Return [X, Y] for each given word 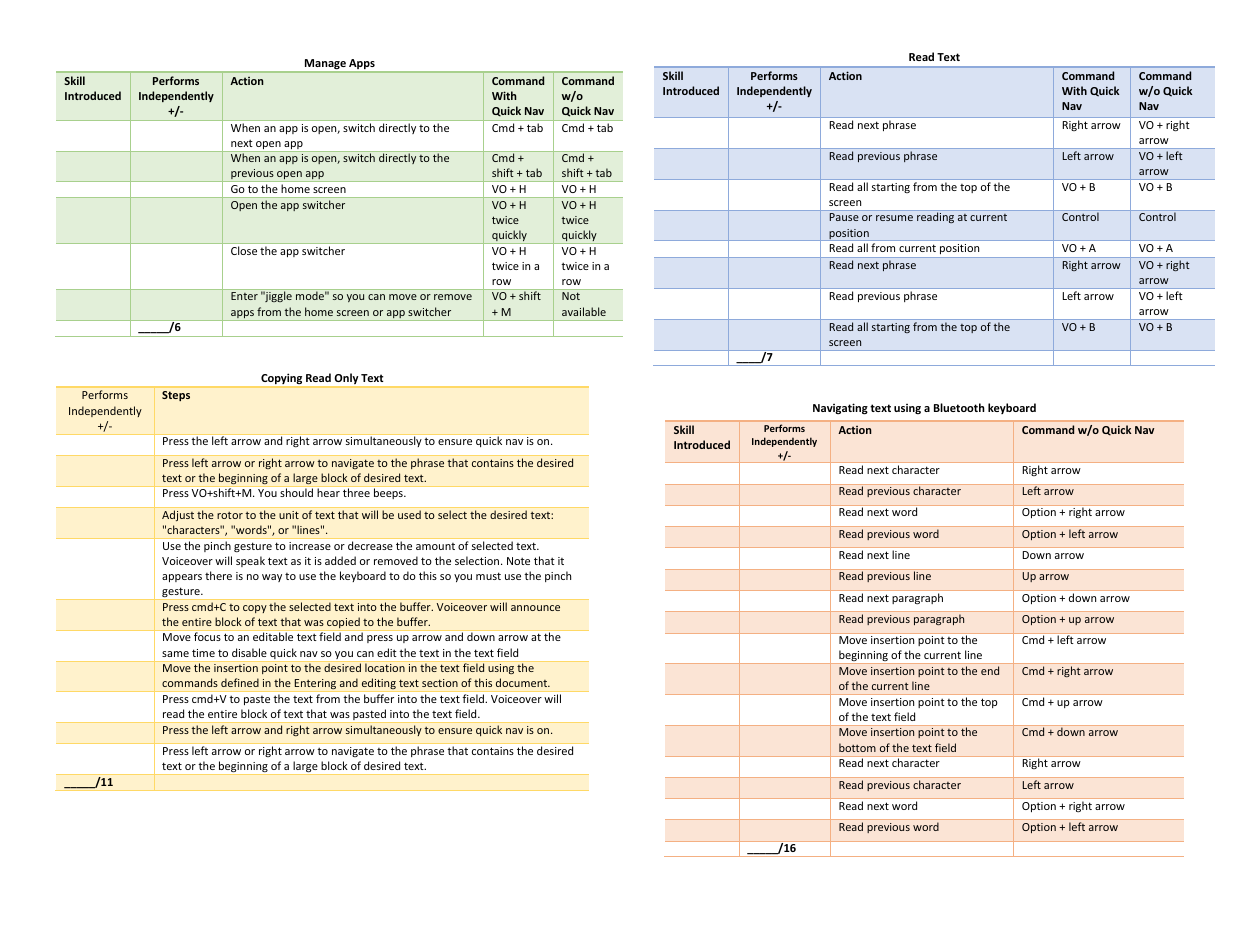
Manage [325, 65]
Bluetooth [959, 407]
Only [346, 380]
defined [240, 682]
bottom [857, 747]
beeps [389, 493]
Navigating [840, 409]
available [584, 311]
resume [894, 218]
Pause [844, 217]
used [409, 514]
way [272, 578]
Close [244, 250]
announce [535, 608]
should [296, 492]
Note [518, 561]
